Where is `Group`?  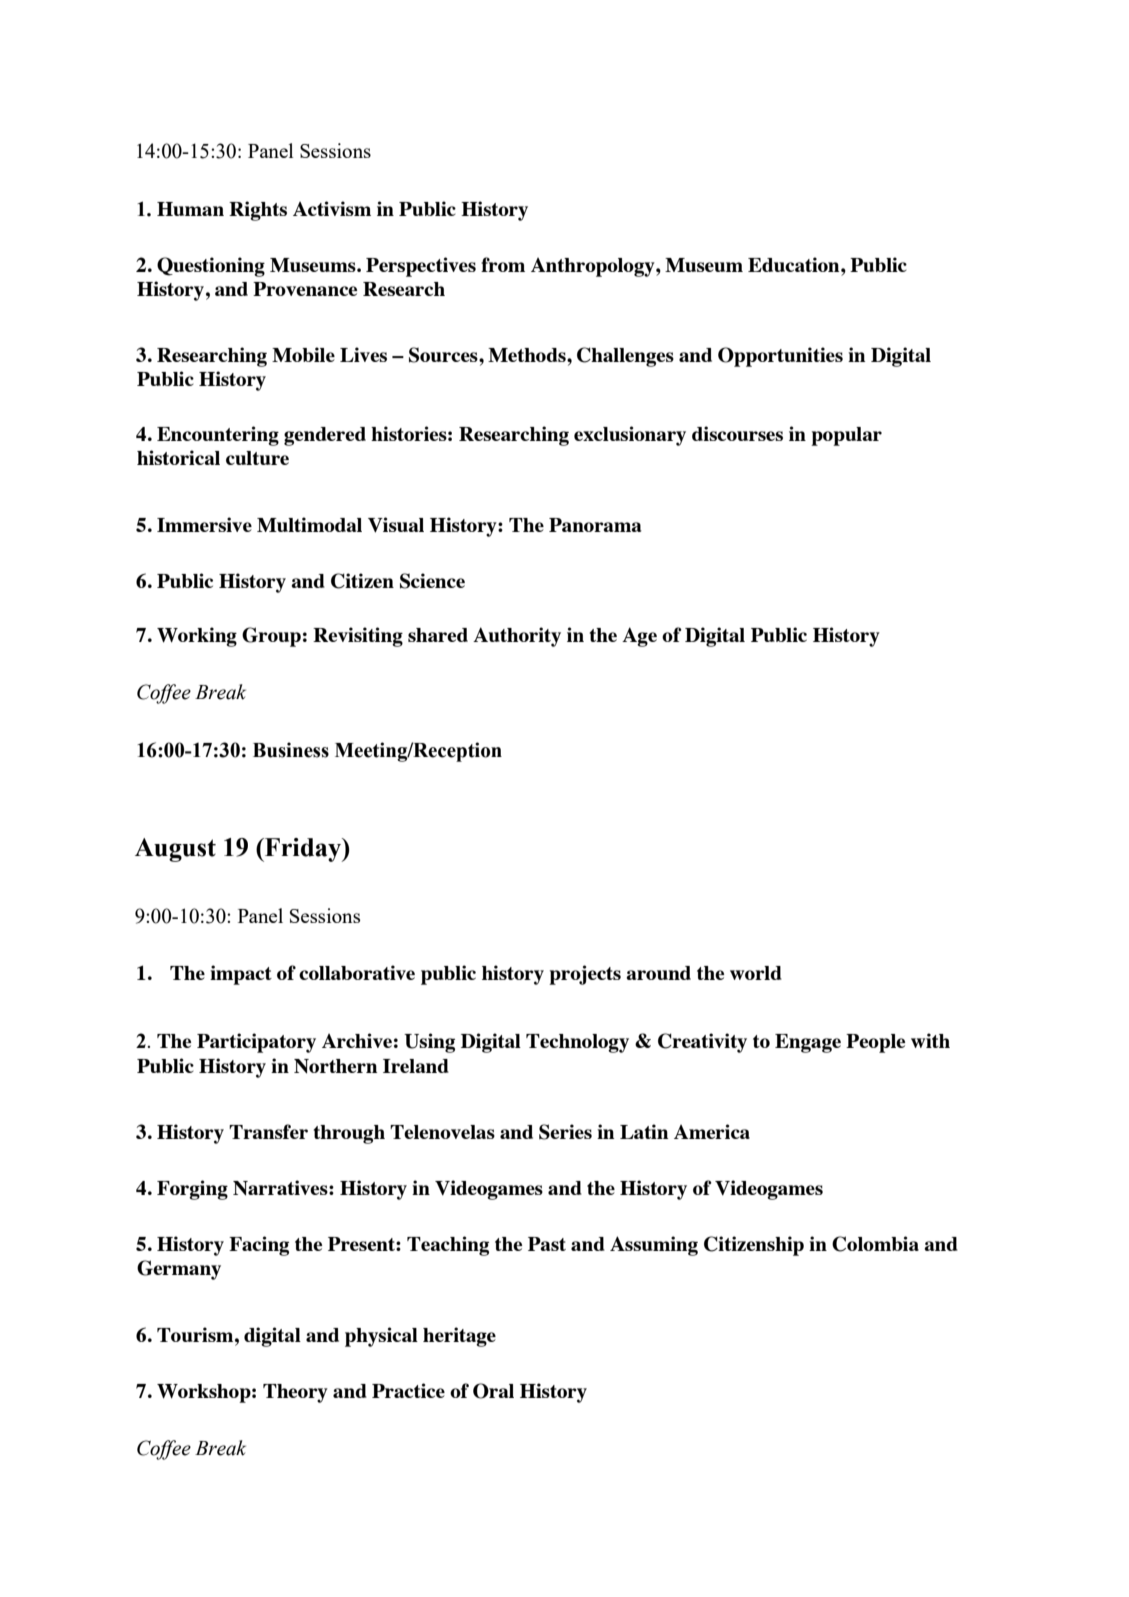
Group is located at coordinates (271, 637).
